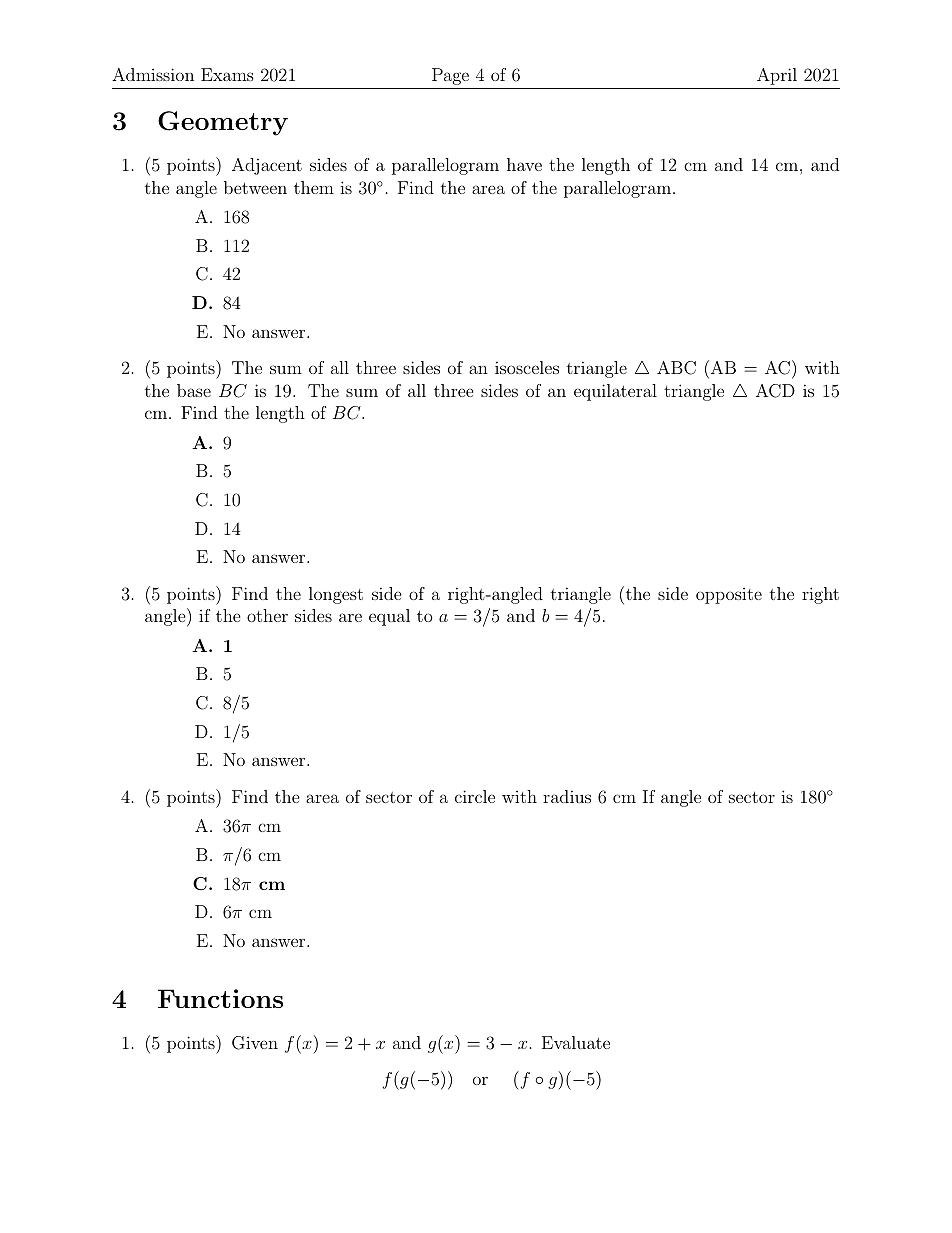 This page has height=1233, width=952. I want to click on Evaluate, so click(576, 1042).
